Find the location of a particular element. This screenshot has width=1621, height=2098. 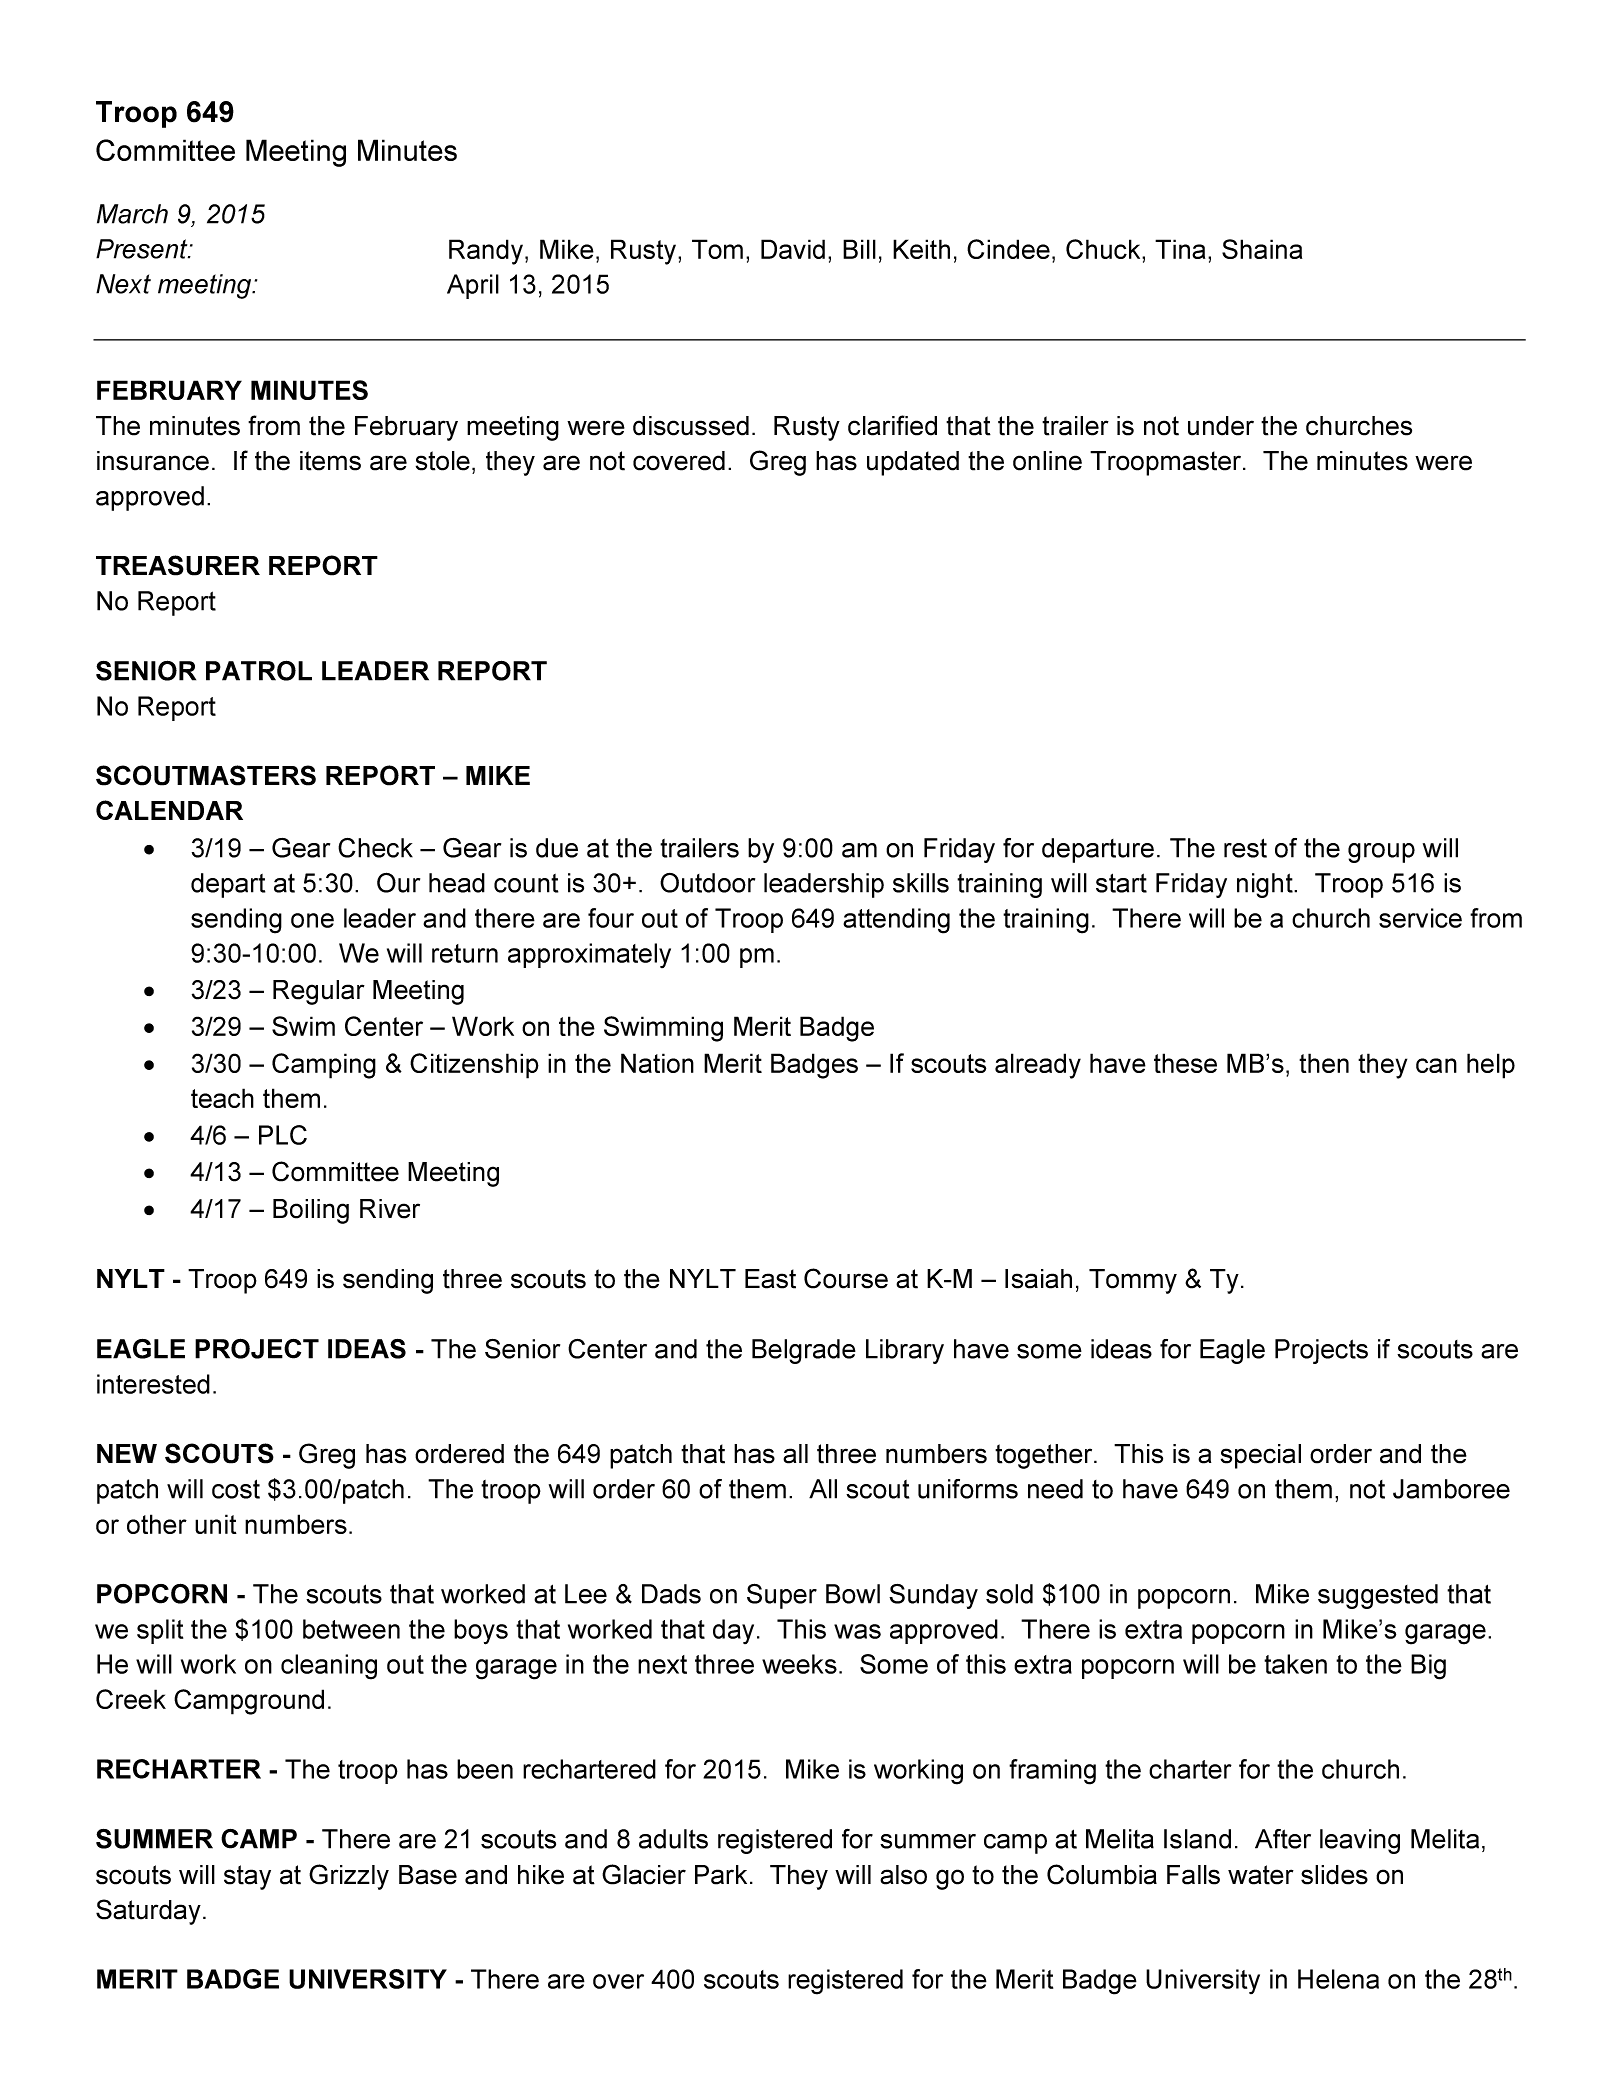

cost is located at coordinates (236, 1489).
